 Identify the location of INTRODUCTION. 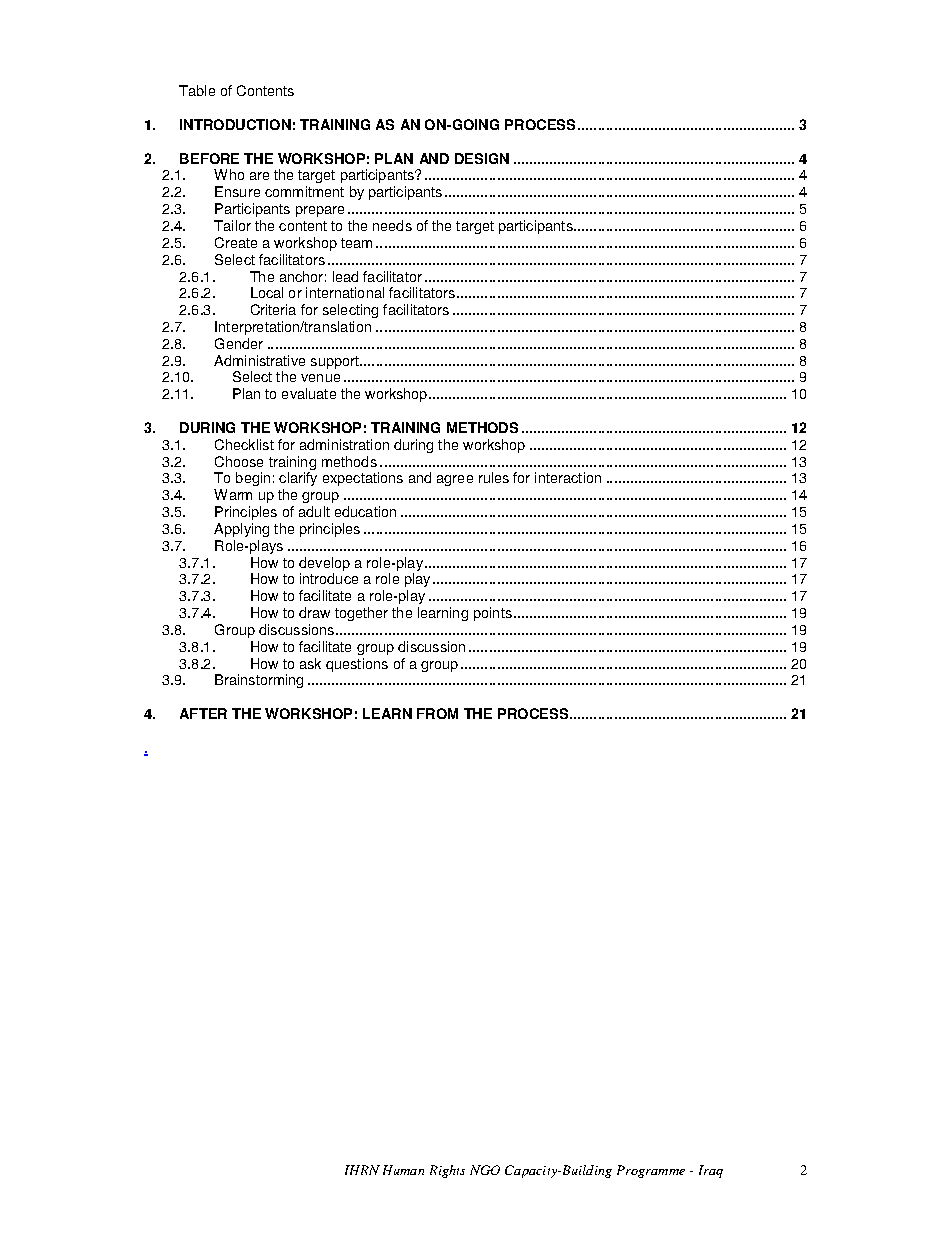
(235, 124).
